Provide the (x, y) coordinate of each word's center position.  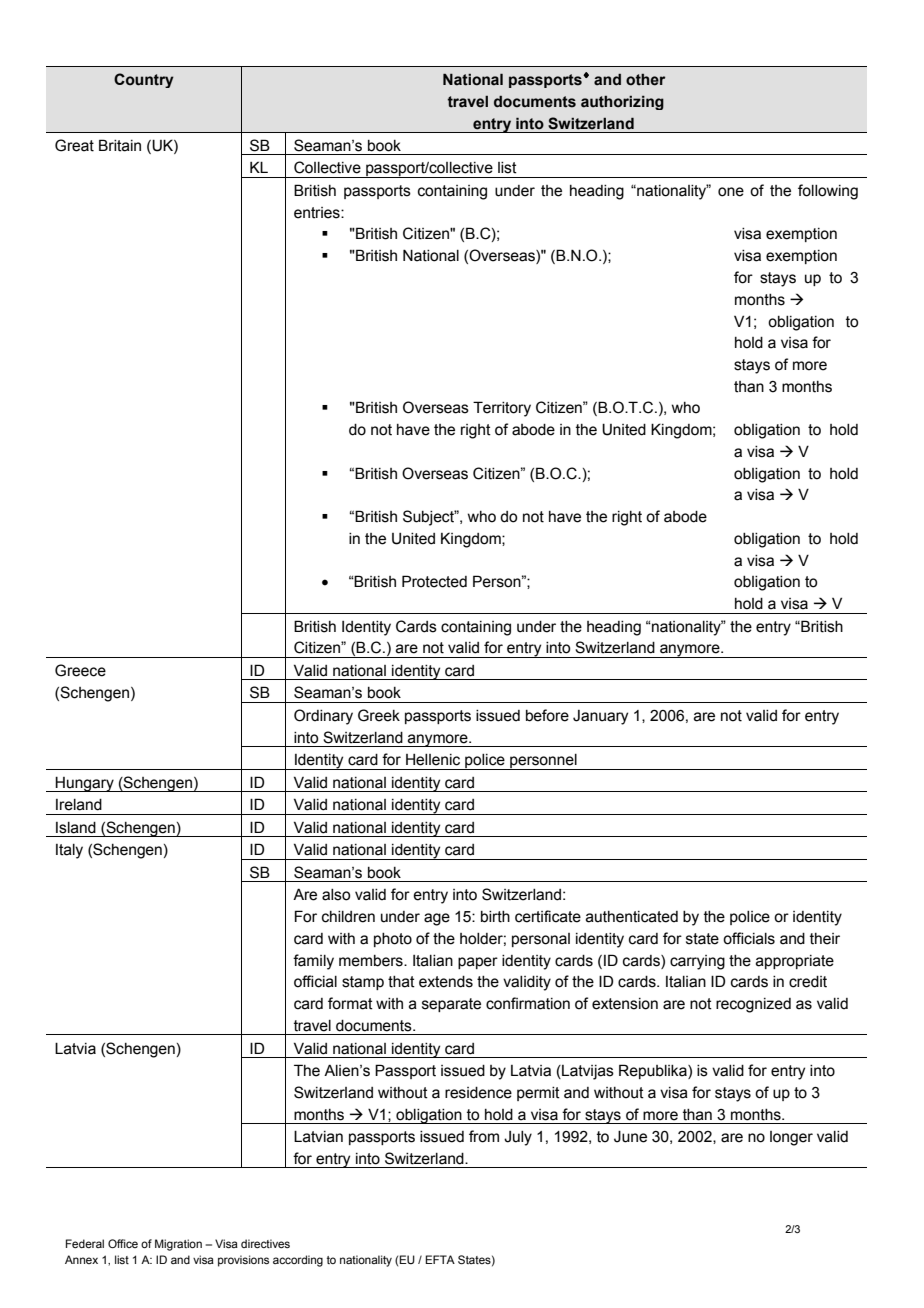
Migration (178, 1245)
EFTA (440, 1259)
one (731, 192)
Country (144, 80)
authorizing (622, 103)
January (600, 717)
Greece (80, 670)
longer (791, 1138)
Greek (379, 715)
